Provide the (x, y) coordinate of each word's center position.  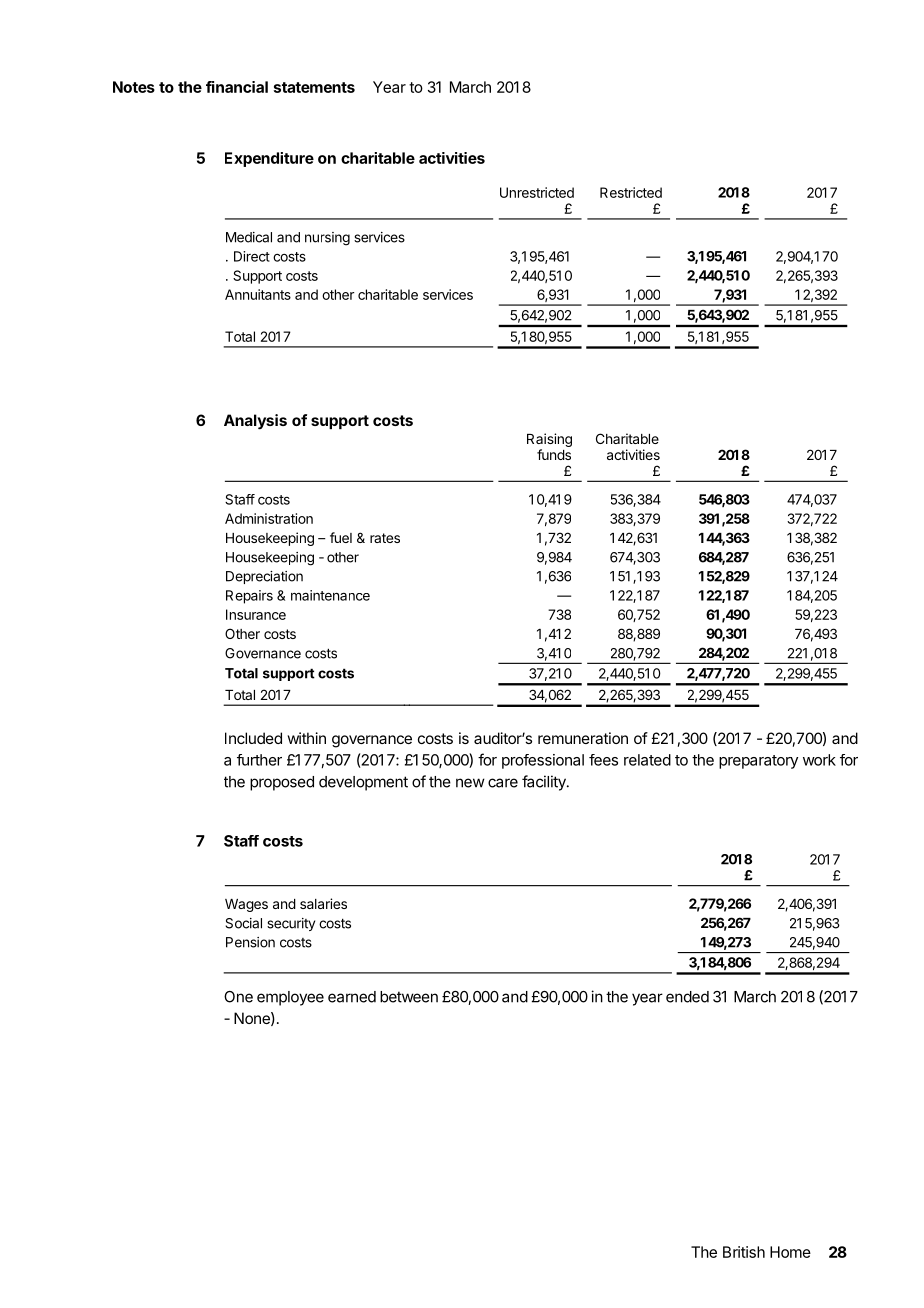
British (744, 1252)
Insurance (256, 614)
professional (543, 761)
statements (314, 87)
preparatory (758, 762)
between (409, 997)
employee (290, 998)
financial (237, 87)
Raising (549, 440)
